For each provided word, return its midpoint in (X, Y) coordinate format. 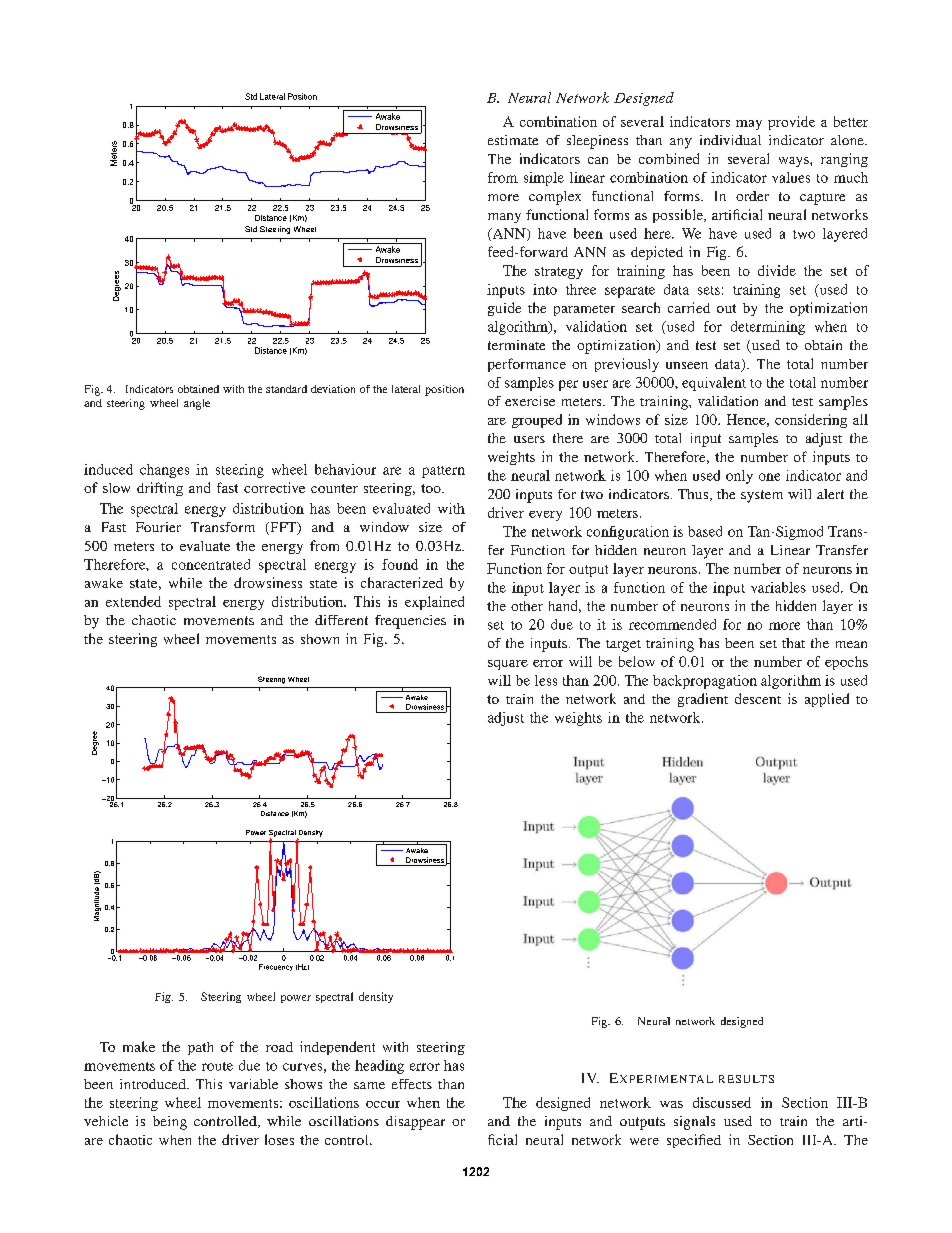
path (200, 1048)
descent (758, 698)
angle (197, 404)
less (546, 680)
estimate (513, 140)
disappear (415, 1123)
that (793, 643)
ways (795, 162)
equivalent (714, 384)
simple (544, 179)
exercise (530, 401)
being (170, 1123)
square (508, 665)
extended (133, 601)
